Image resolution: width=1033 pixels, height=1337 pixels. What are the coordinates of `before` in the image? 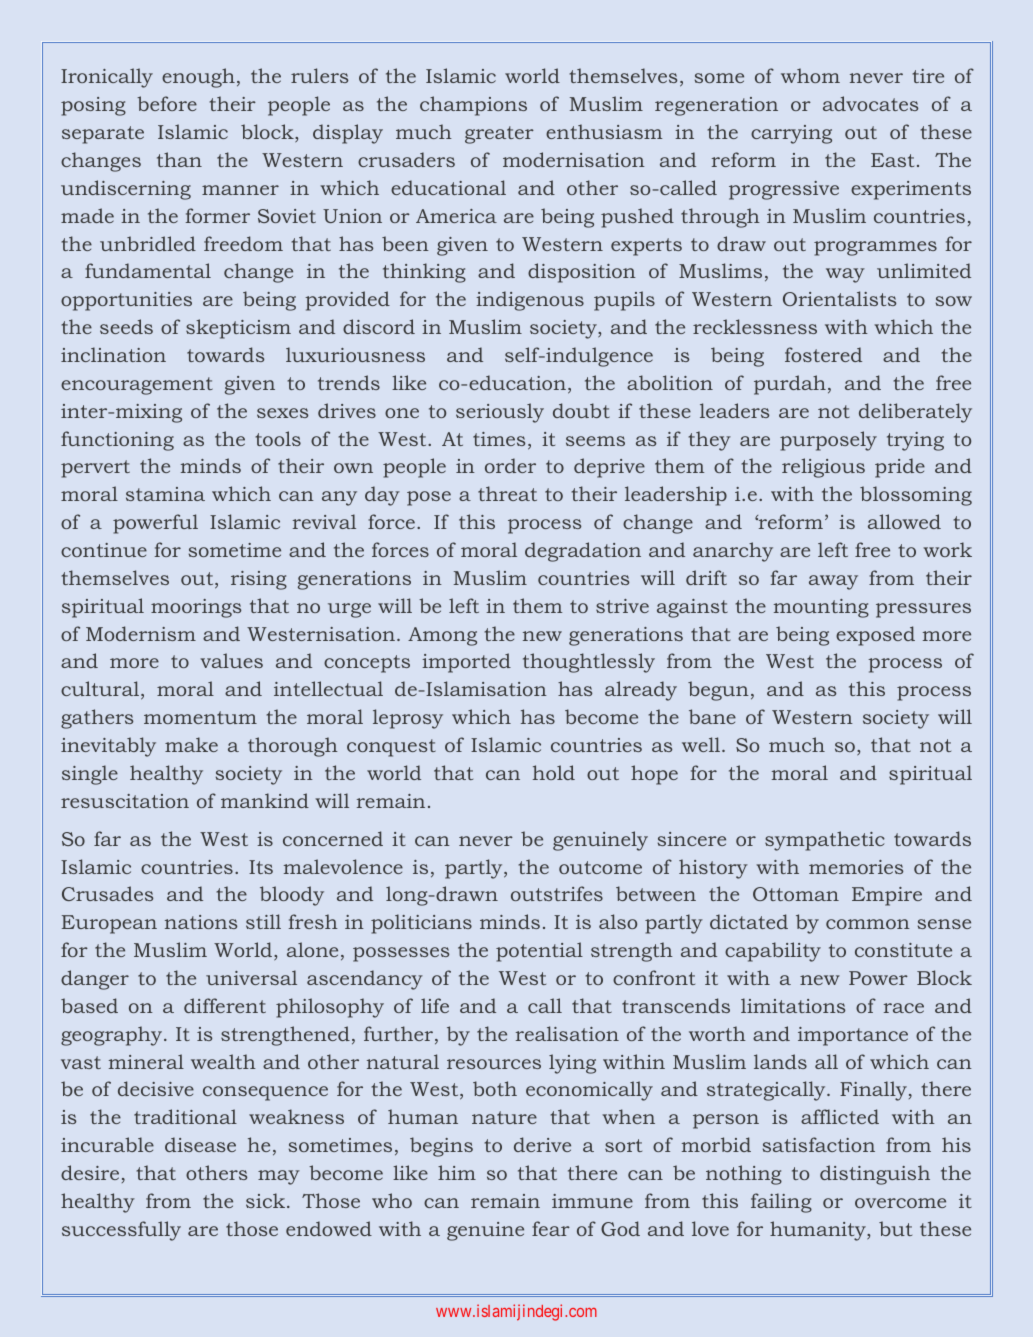 It's located at (167, 103).
